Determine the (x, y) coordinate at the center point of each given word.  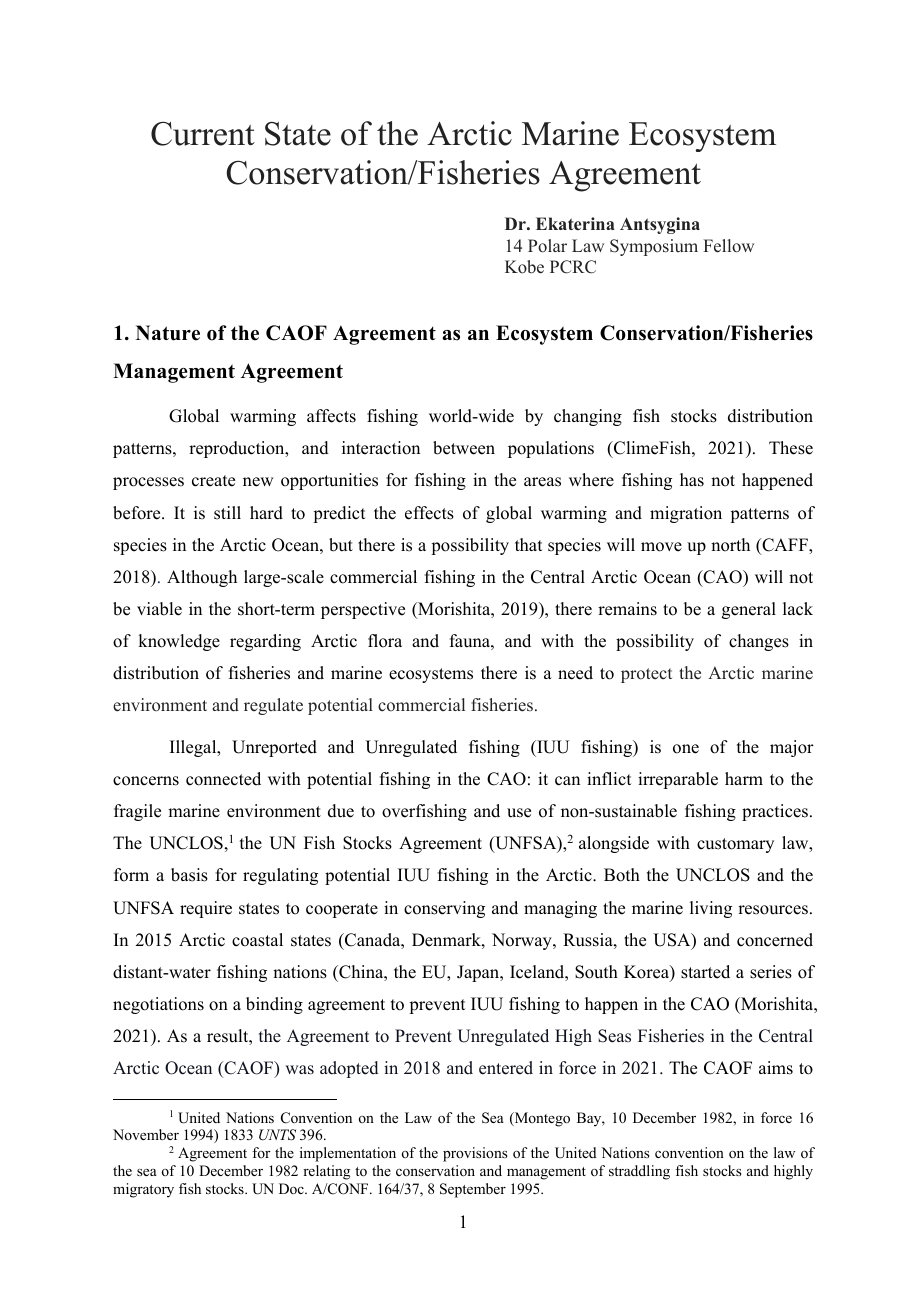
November (146, 1134)
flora (385, 641)
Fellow (728, 246)
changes (759, 642)
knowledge (179, 642)
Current (203, 134)
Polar (547, 246)
